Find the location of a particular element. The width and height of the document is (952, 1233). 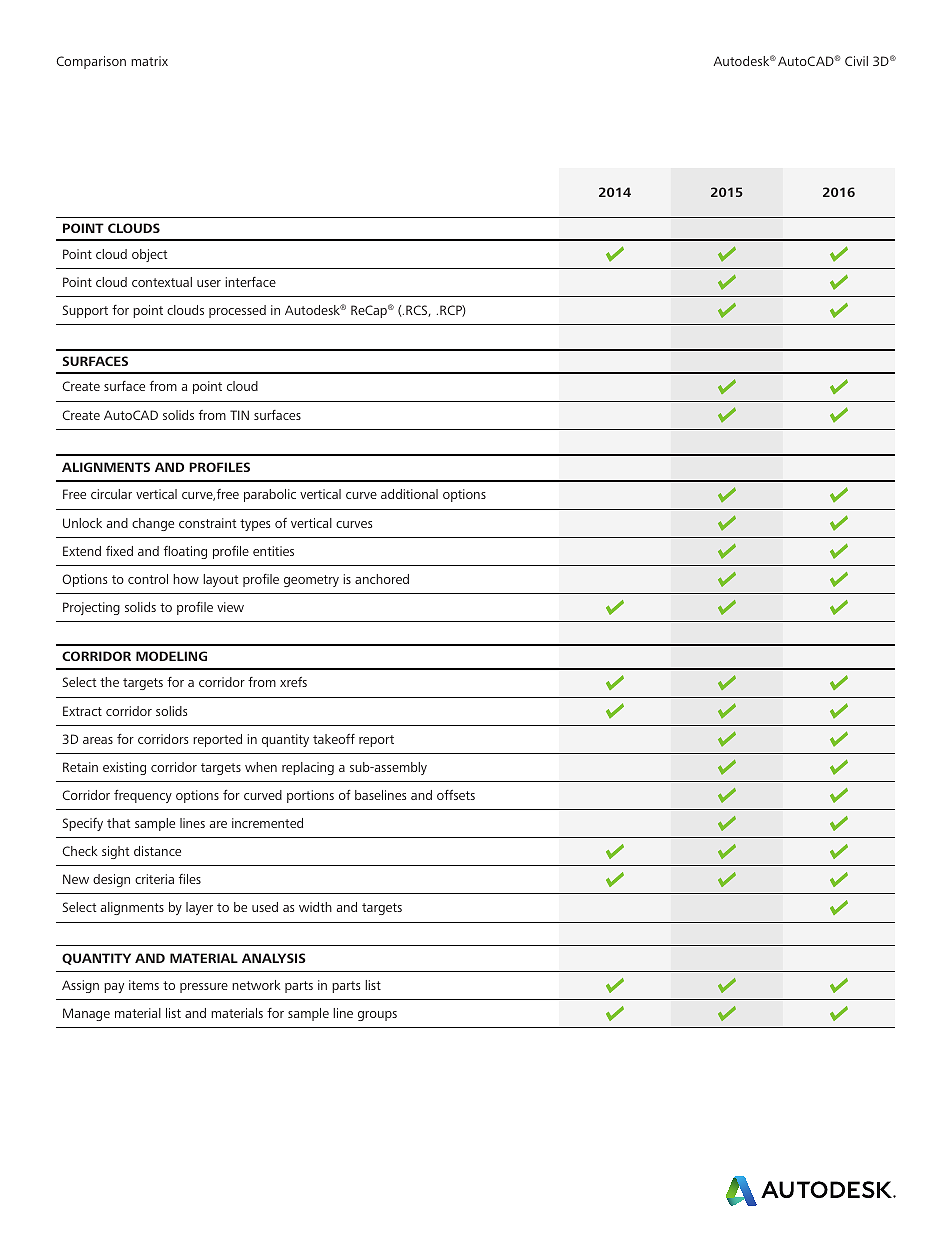

anchored is located at coordinates (382, 579).
